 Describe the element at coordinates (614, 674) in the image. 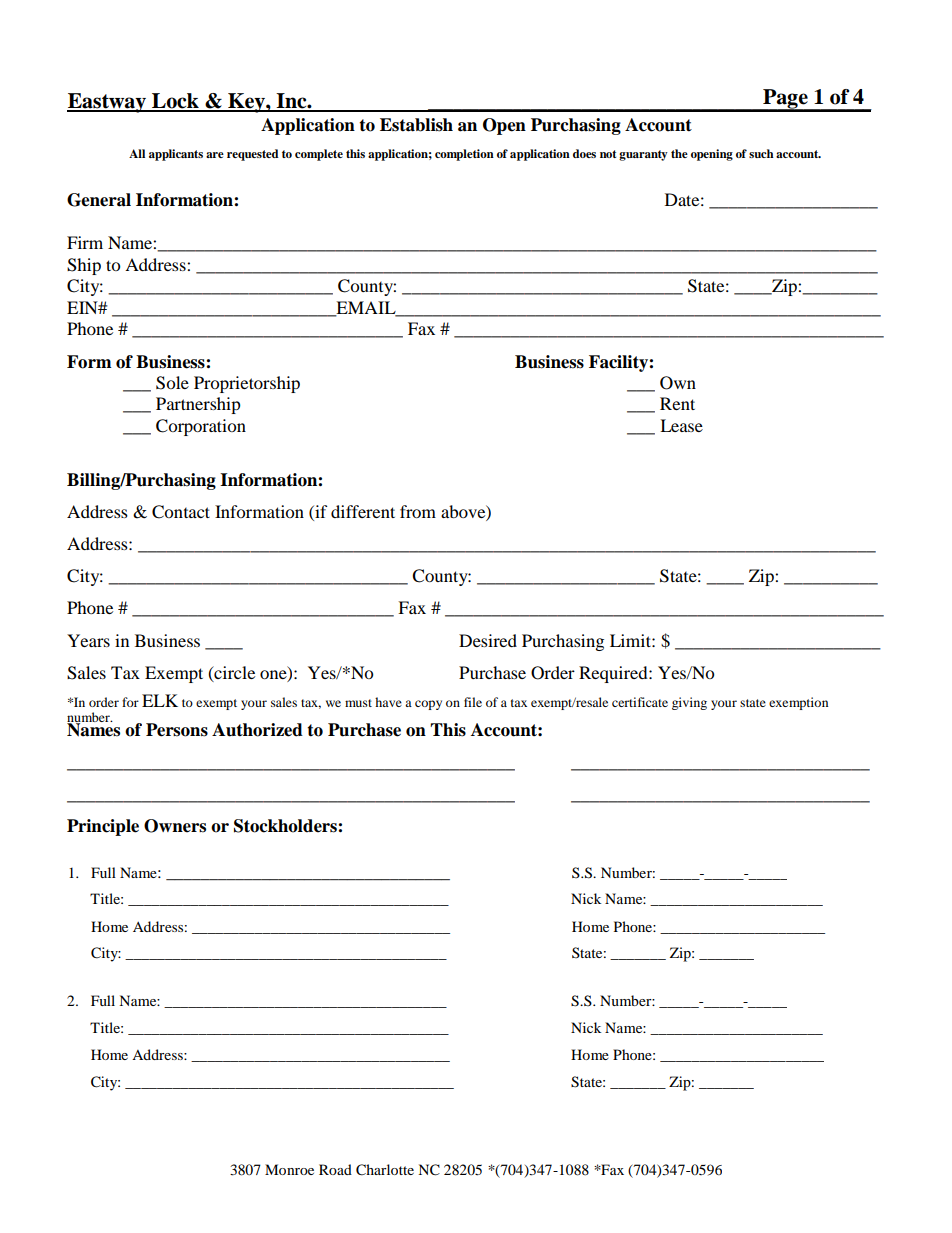

I see `Required` at that location.
